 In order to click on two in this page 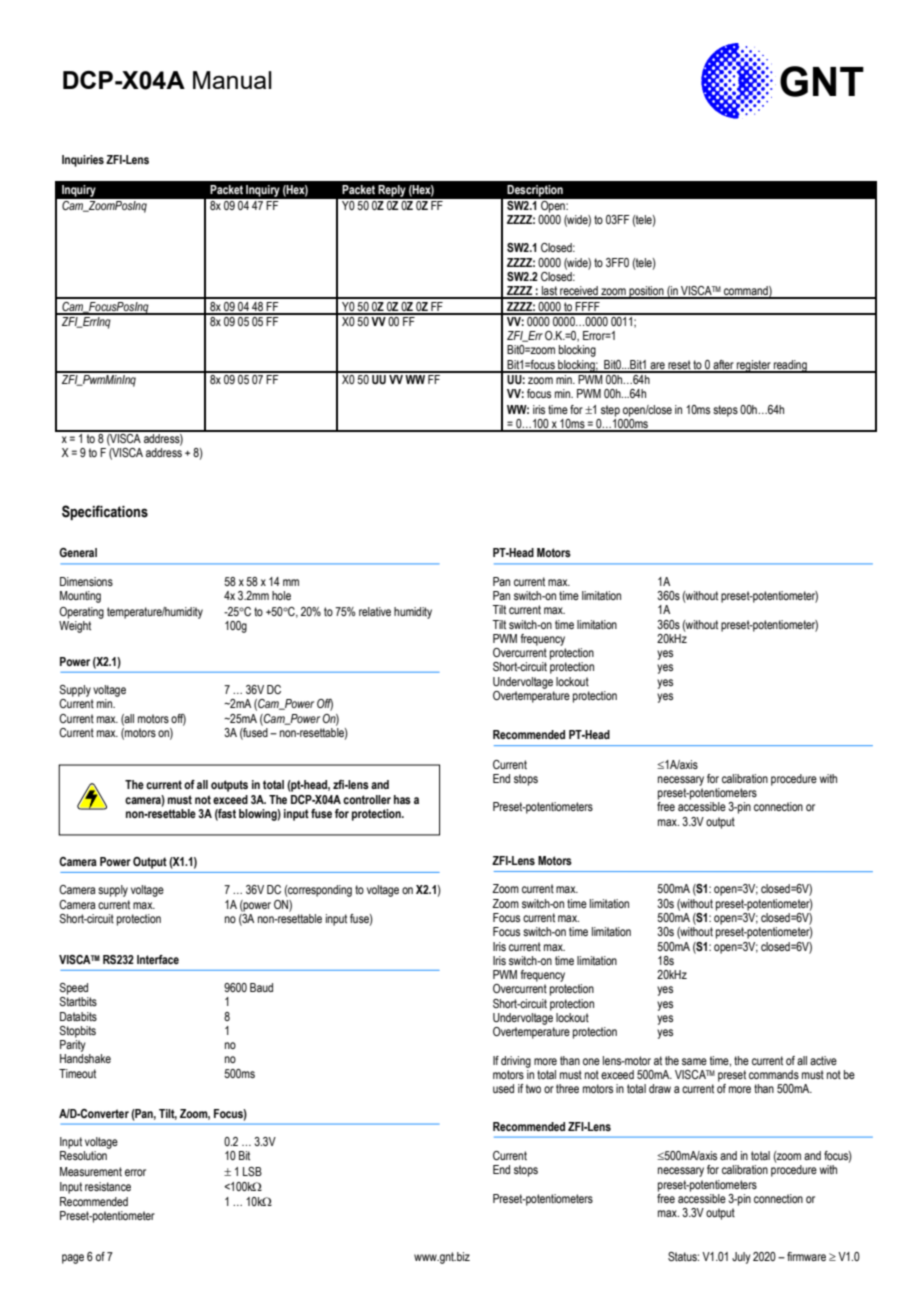, I will do `click(533, 1088)`.
